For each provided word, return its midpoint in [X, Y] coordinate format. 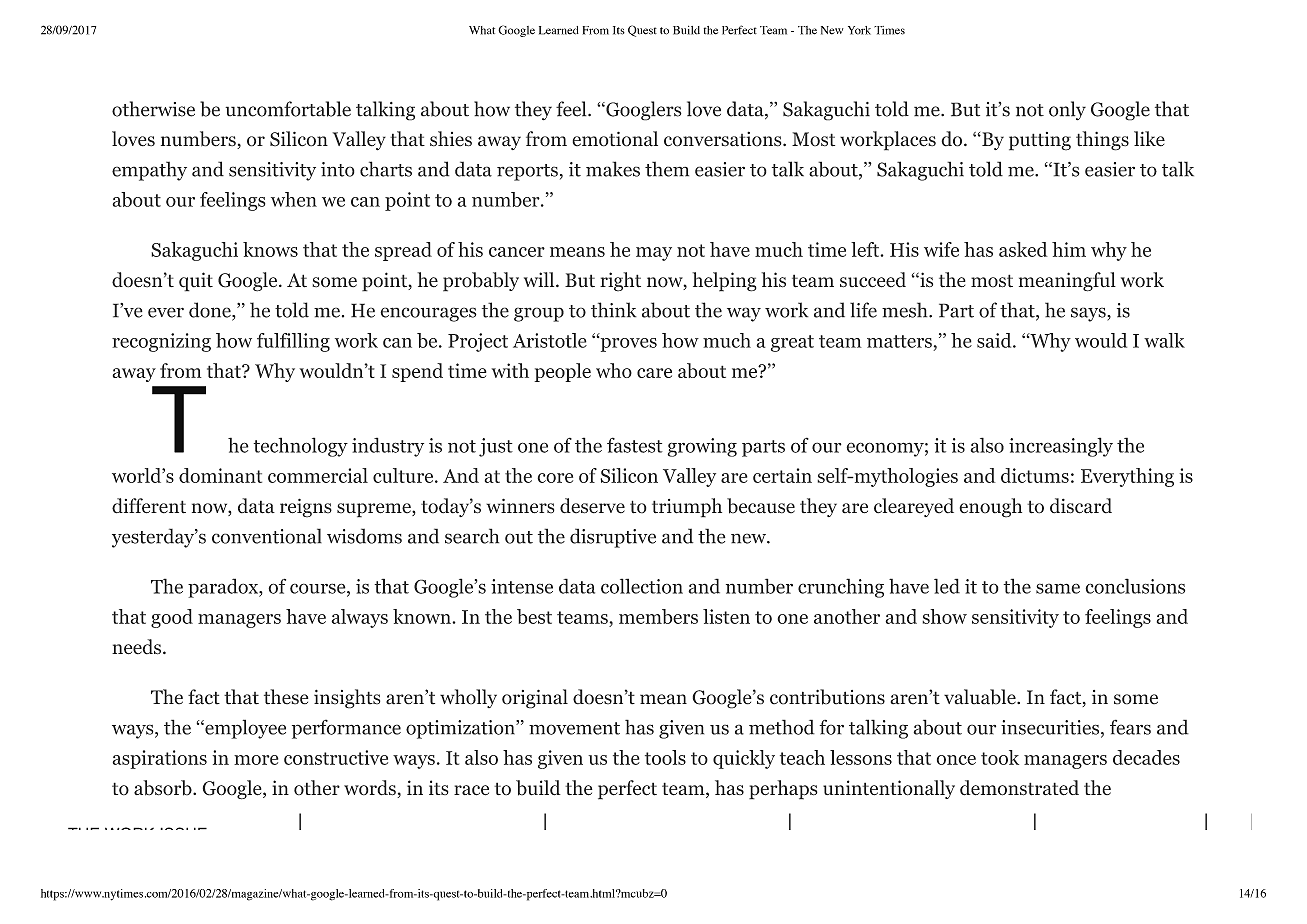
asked [1023, 249]
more [256, 760]
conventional [267, 536]
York [859, 30]
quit [196, 282]
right [620, 282]
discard [1081, 506]
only [1067, 111]
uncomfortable [288, 109]
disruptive [613, 538]
